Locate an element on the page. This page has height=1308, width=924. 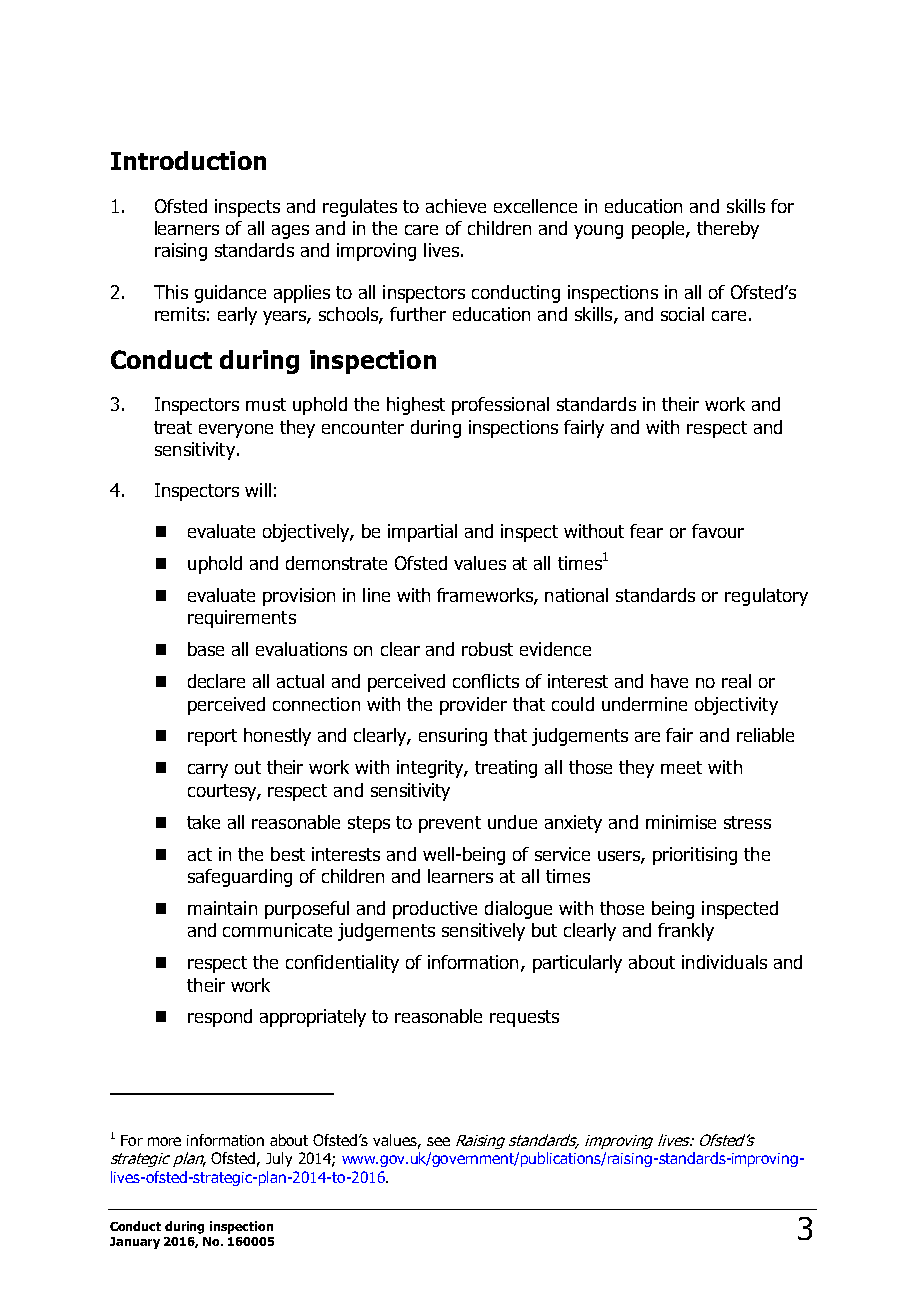
Introduction is located at coordinates (188, 160).
